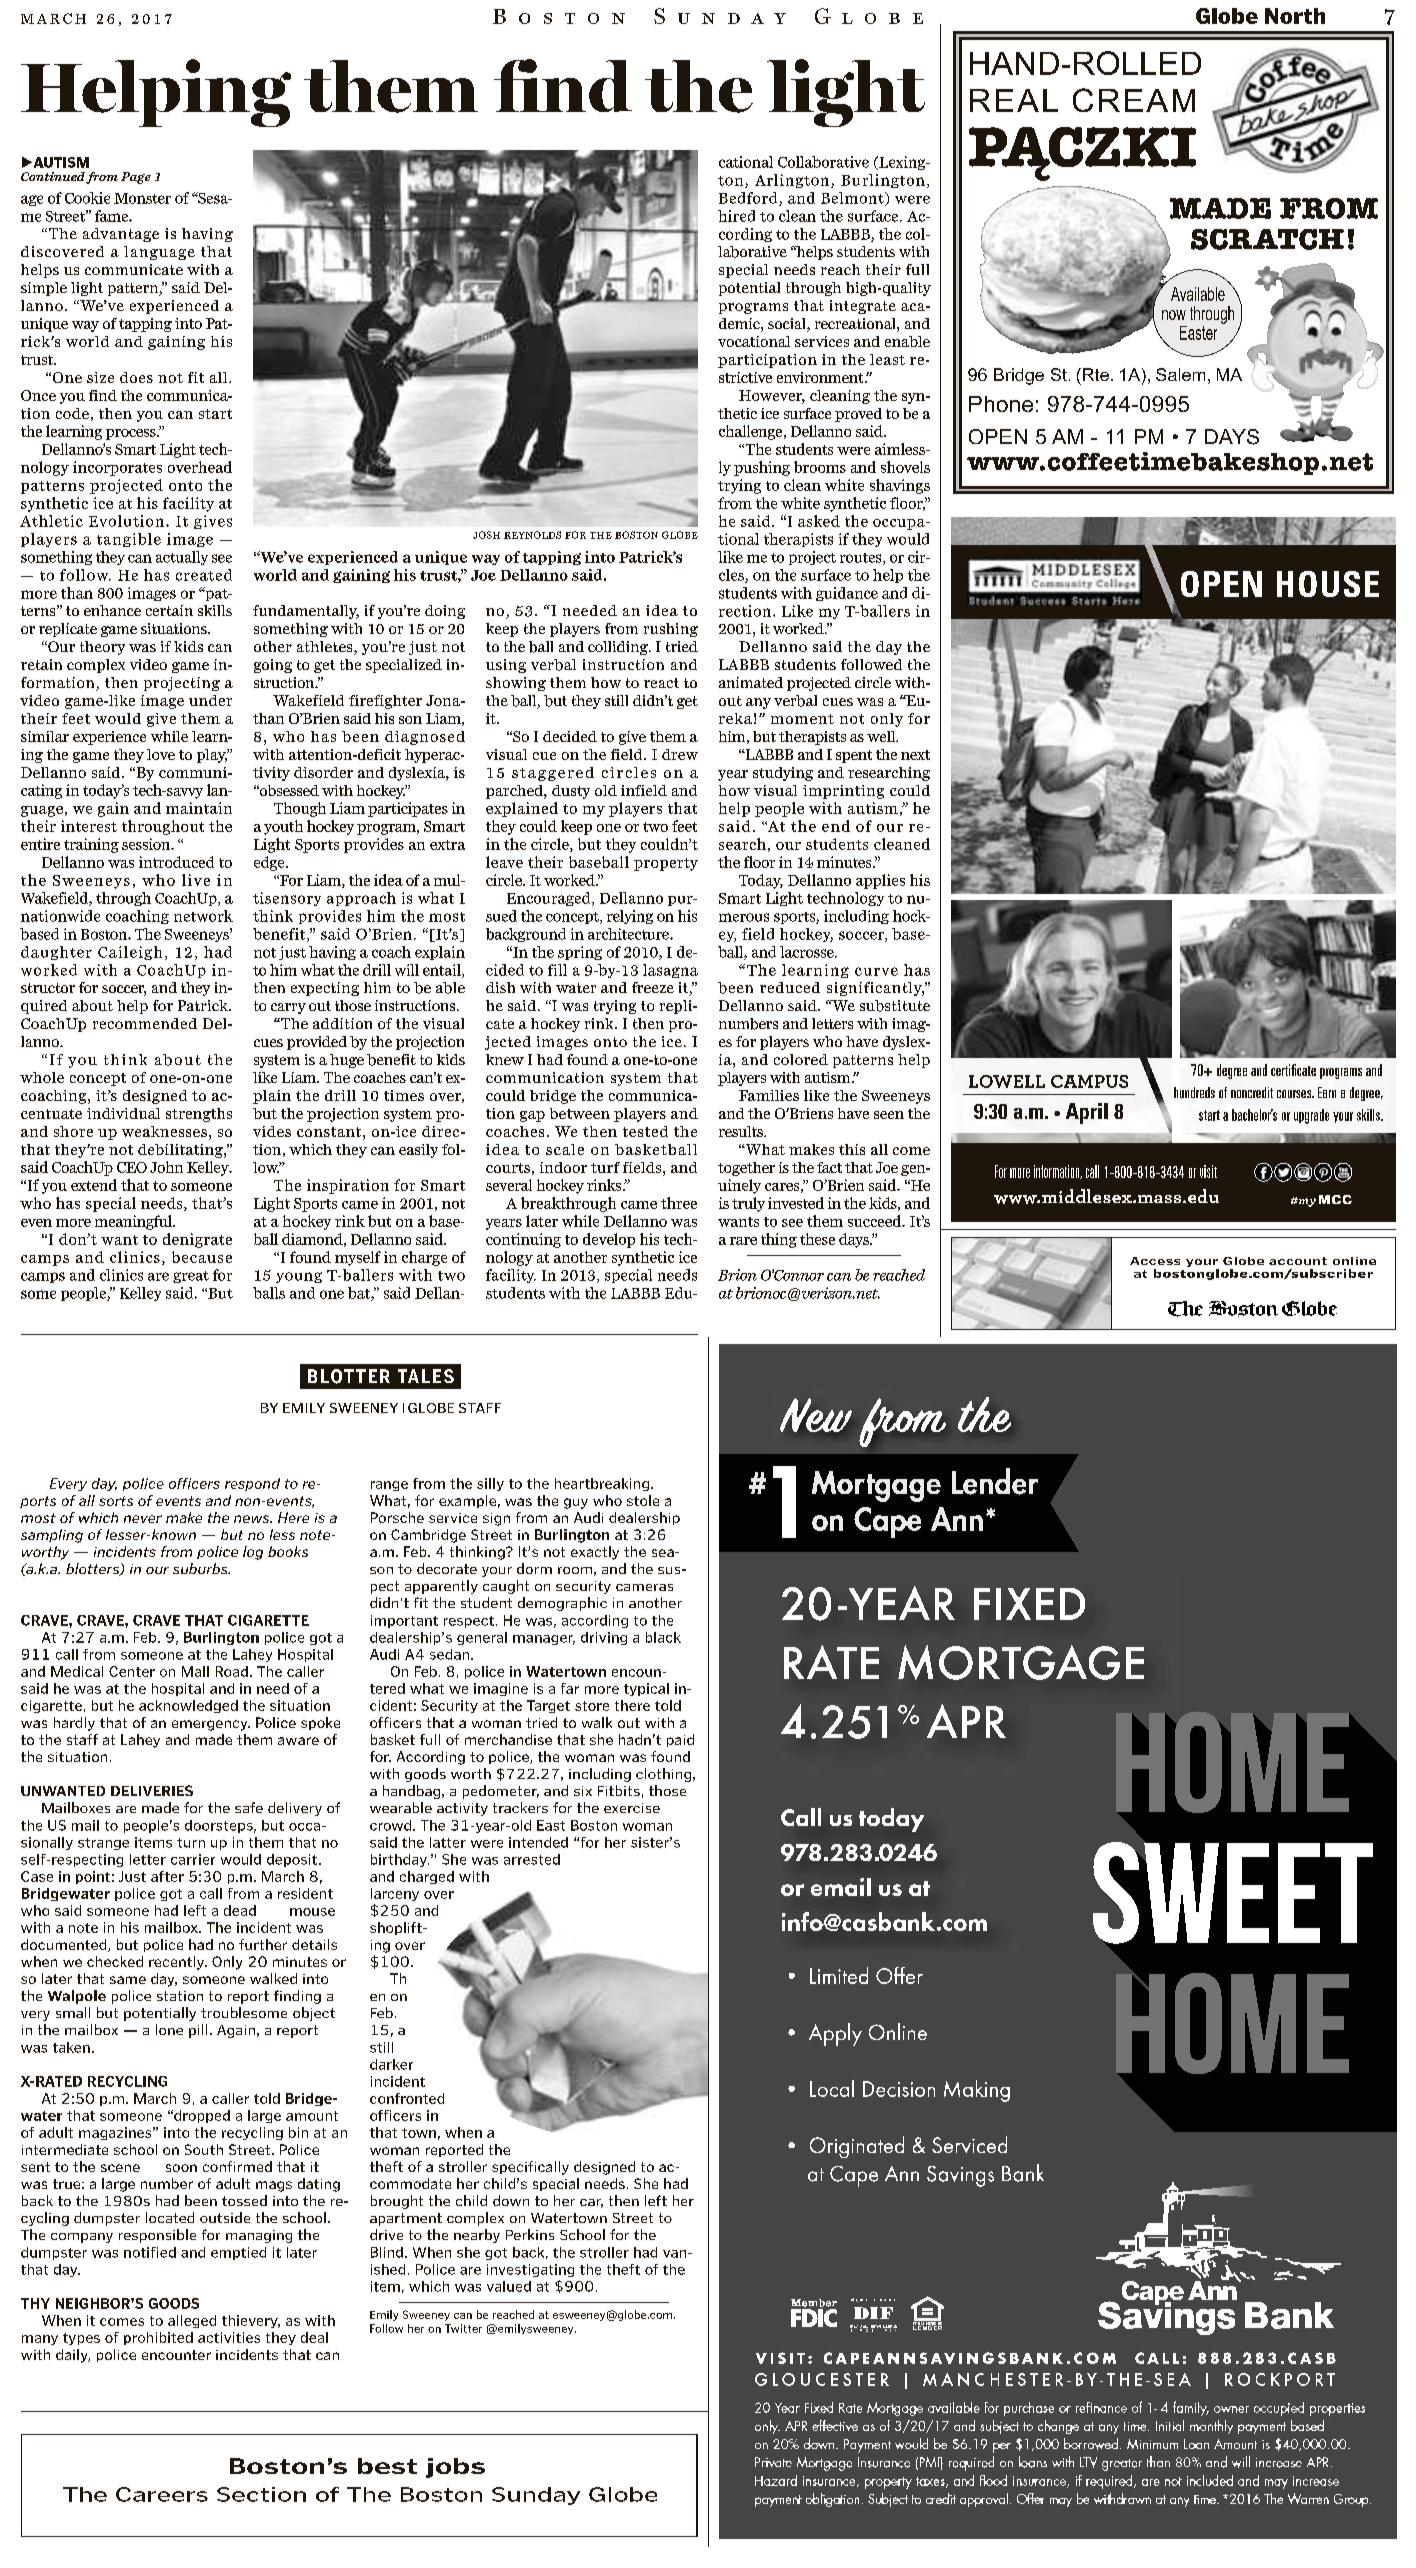  What do you see at coordinates (136, 178) in the screenshot?
I see `Page` at bounding box center [136, 178].
